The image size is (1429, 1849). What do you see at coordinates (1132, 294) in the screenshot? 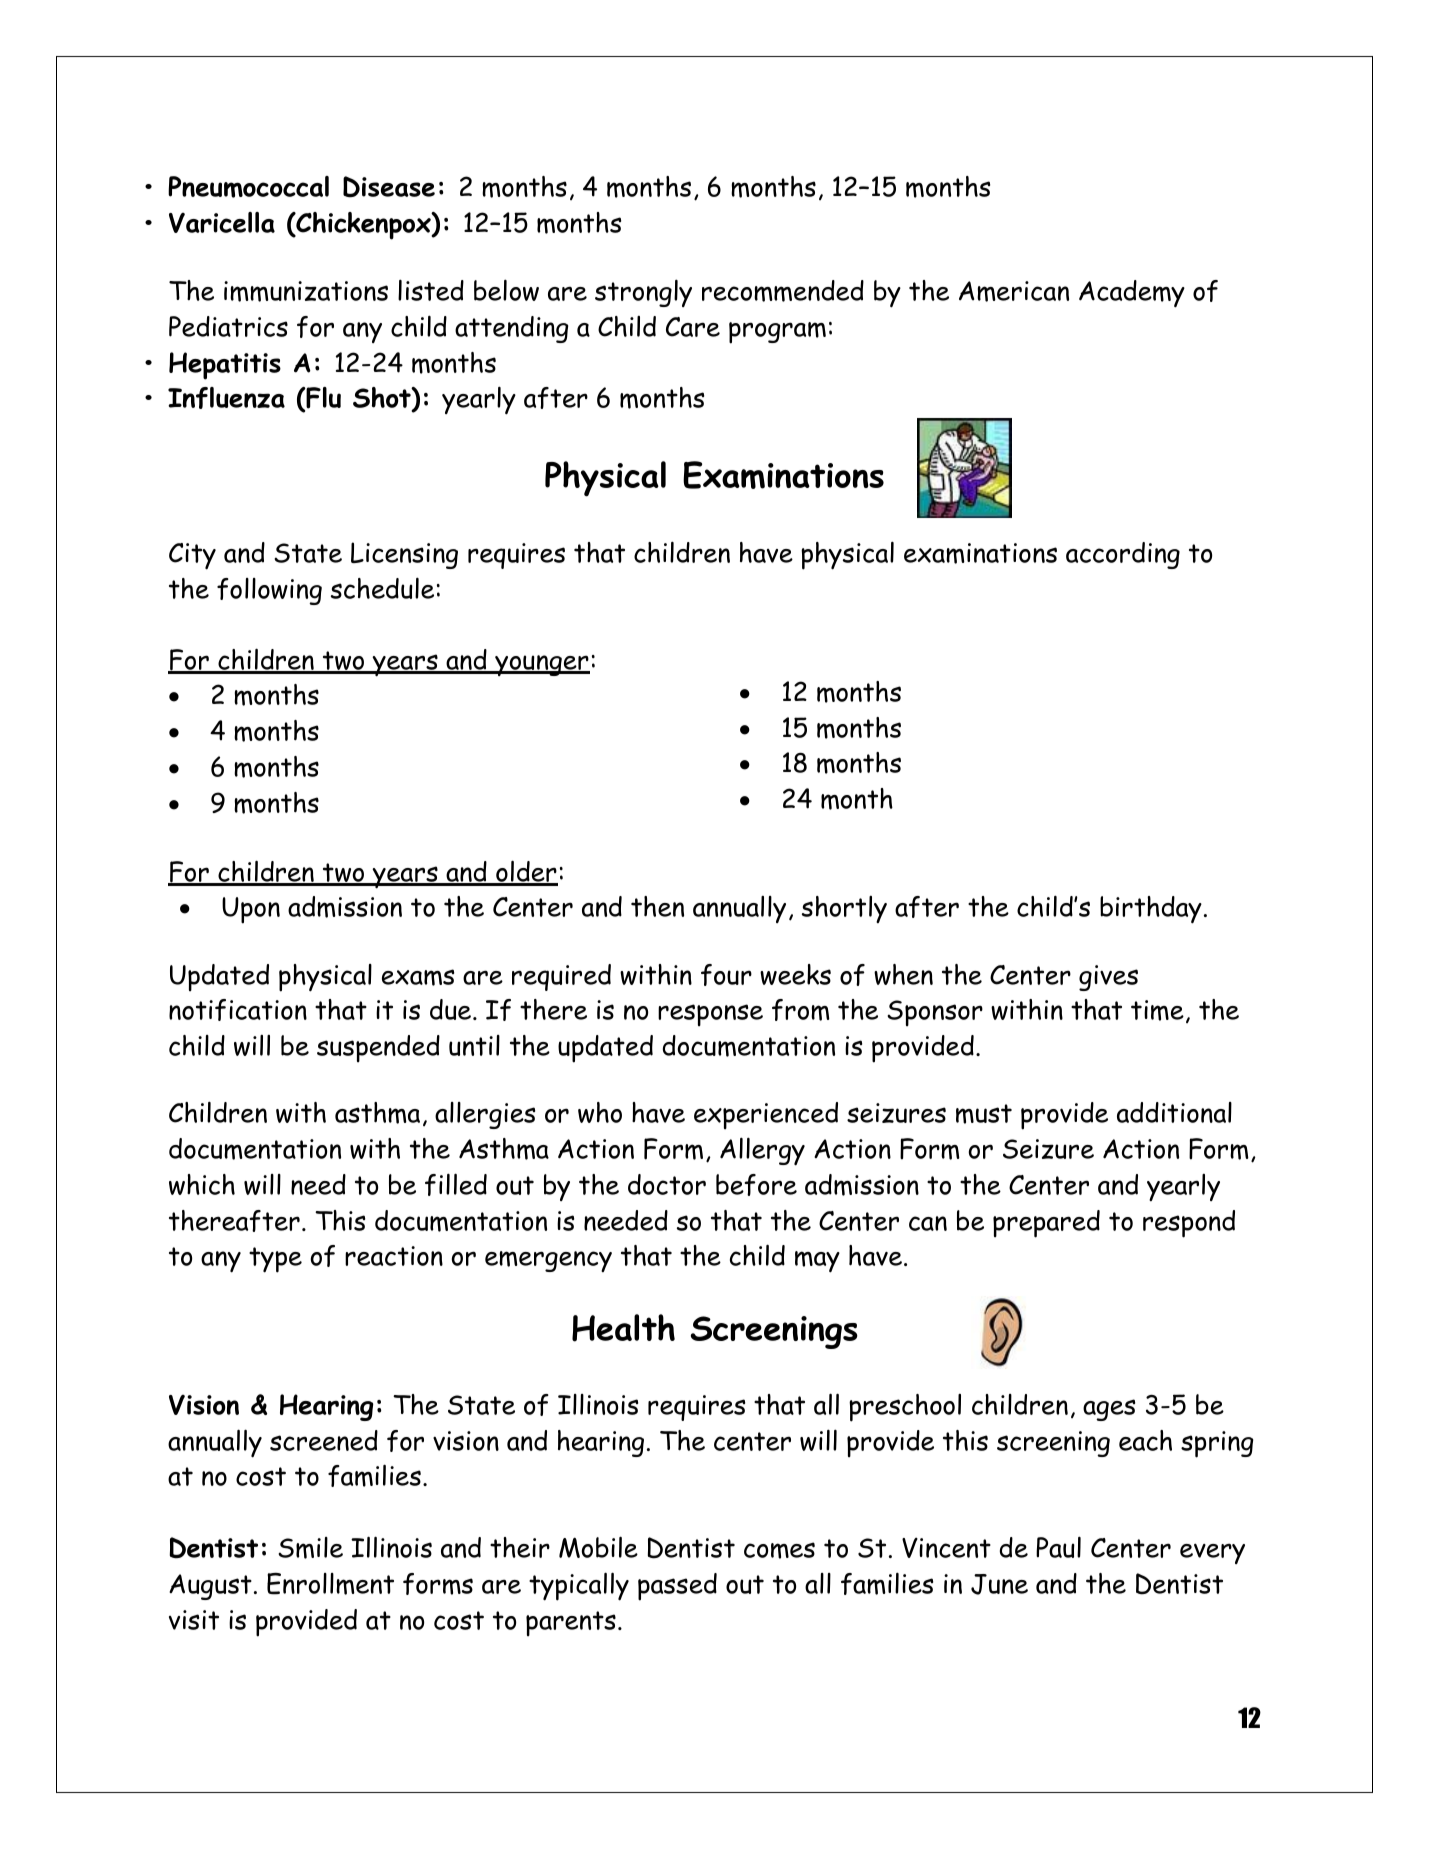
I see `Academy` at bounding box center [1132, 294].
